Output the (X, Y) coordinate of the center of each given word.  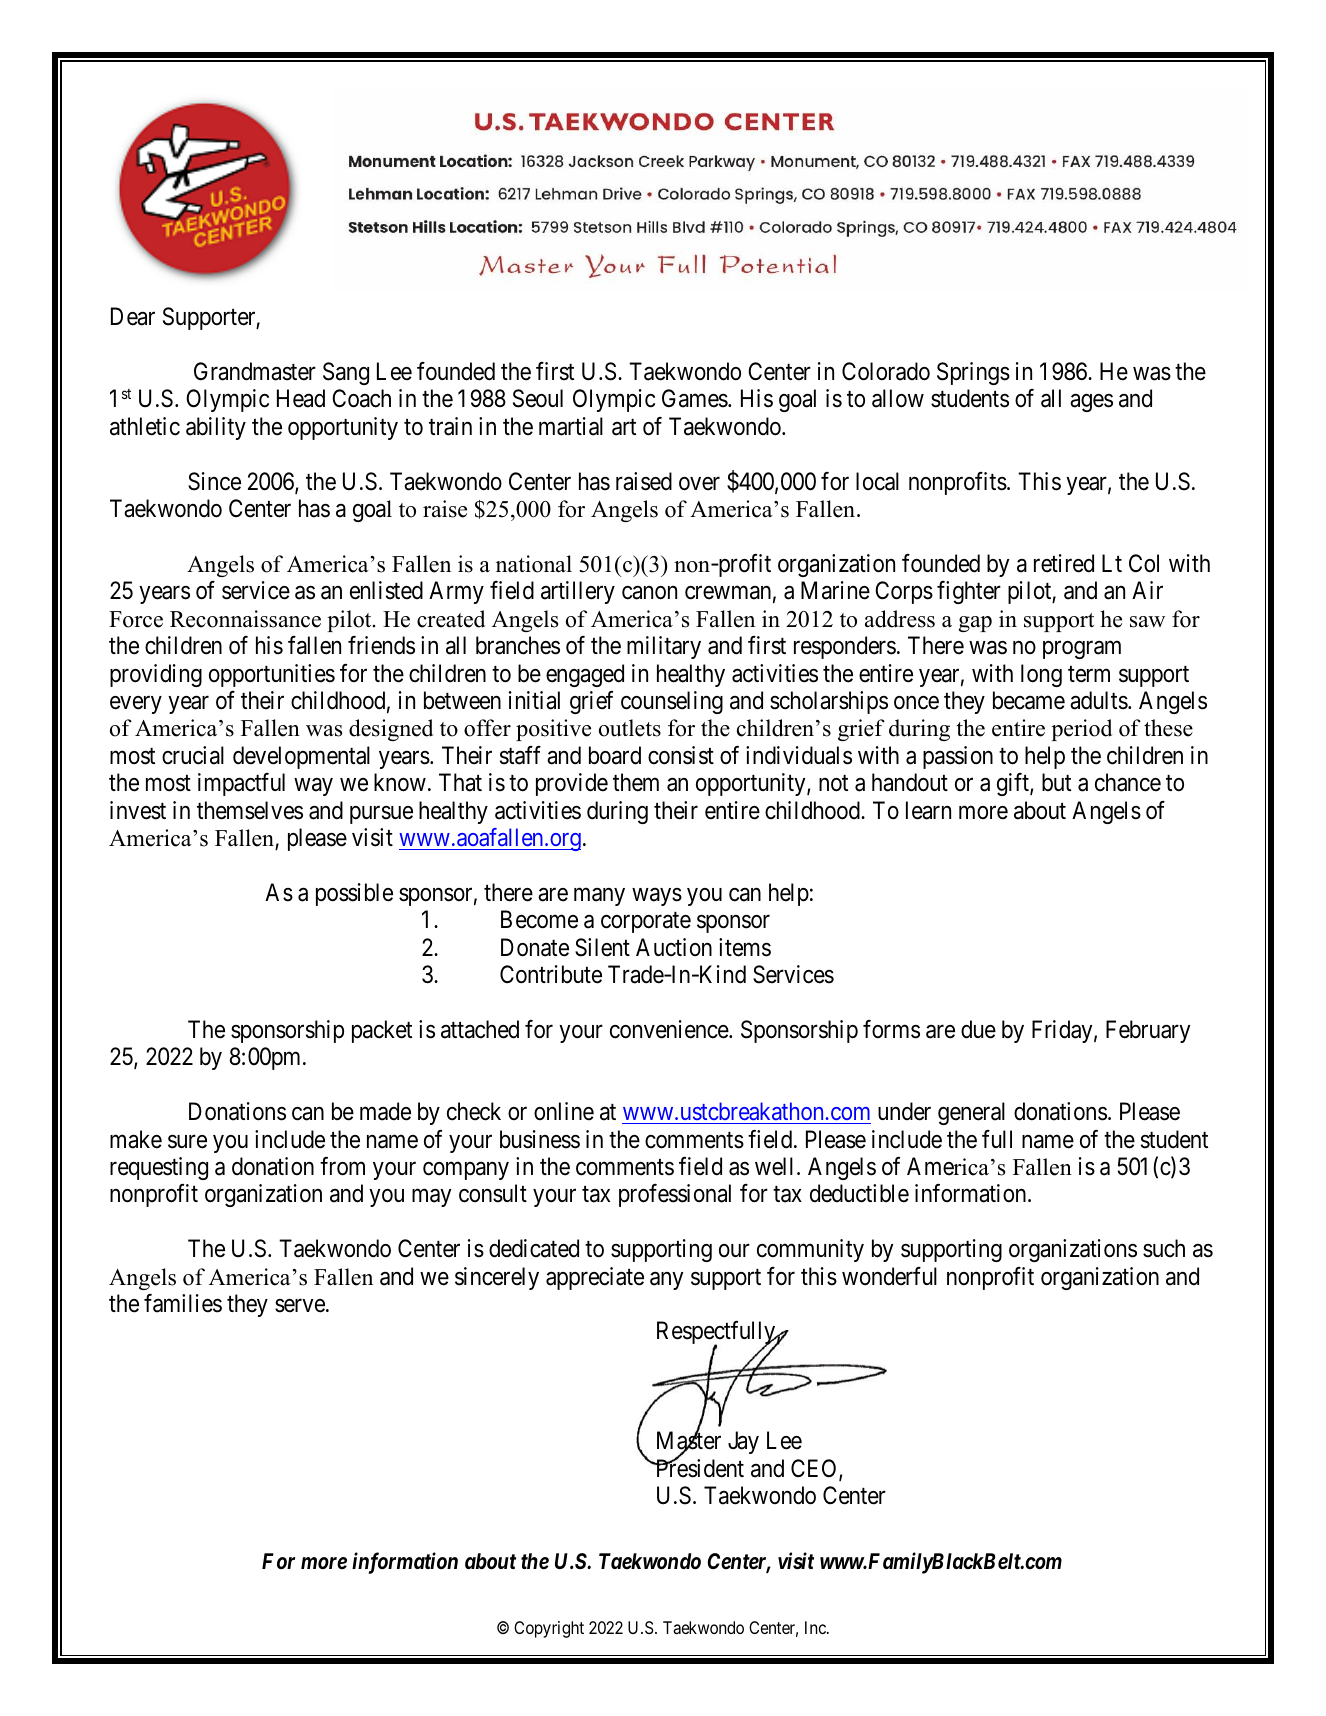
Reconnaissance (245, 619)
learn (928, 810)
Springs (973, 373)
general (971, 1113)
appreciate (595, 1278)
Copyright (549, 1629)
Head (301, 398)
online (564, 1111)
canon (649, 593)
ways (657, 897)
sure (187, 1142)
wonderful (889, 1276)
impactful (241, 784)
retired (1064, 563)
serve (300, 1306)
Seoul (538, 398)
